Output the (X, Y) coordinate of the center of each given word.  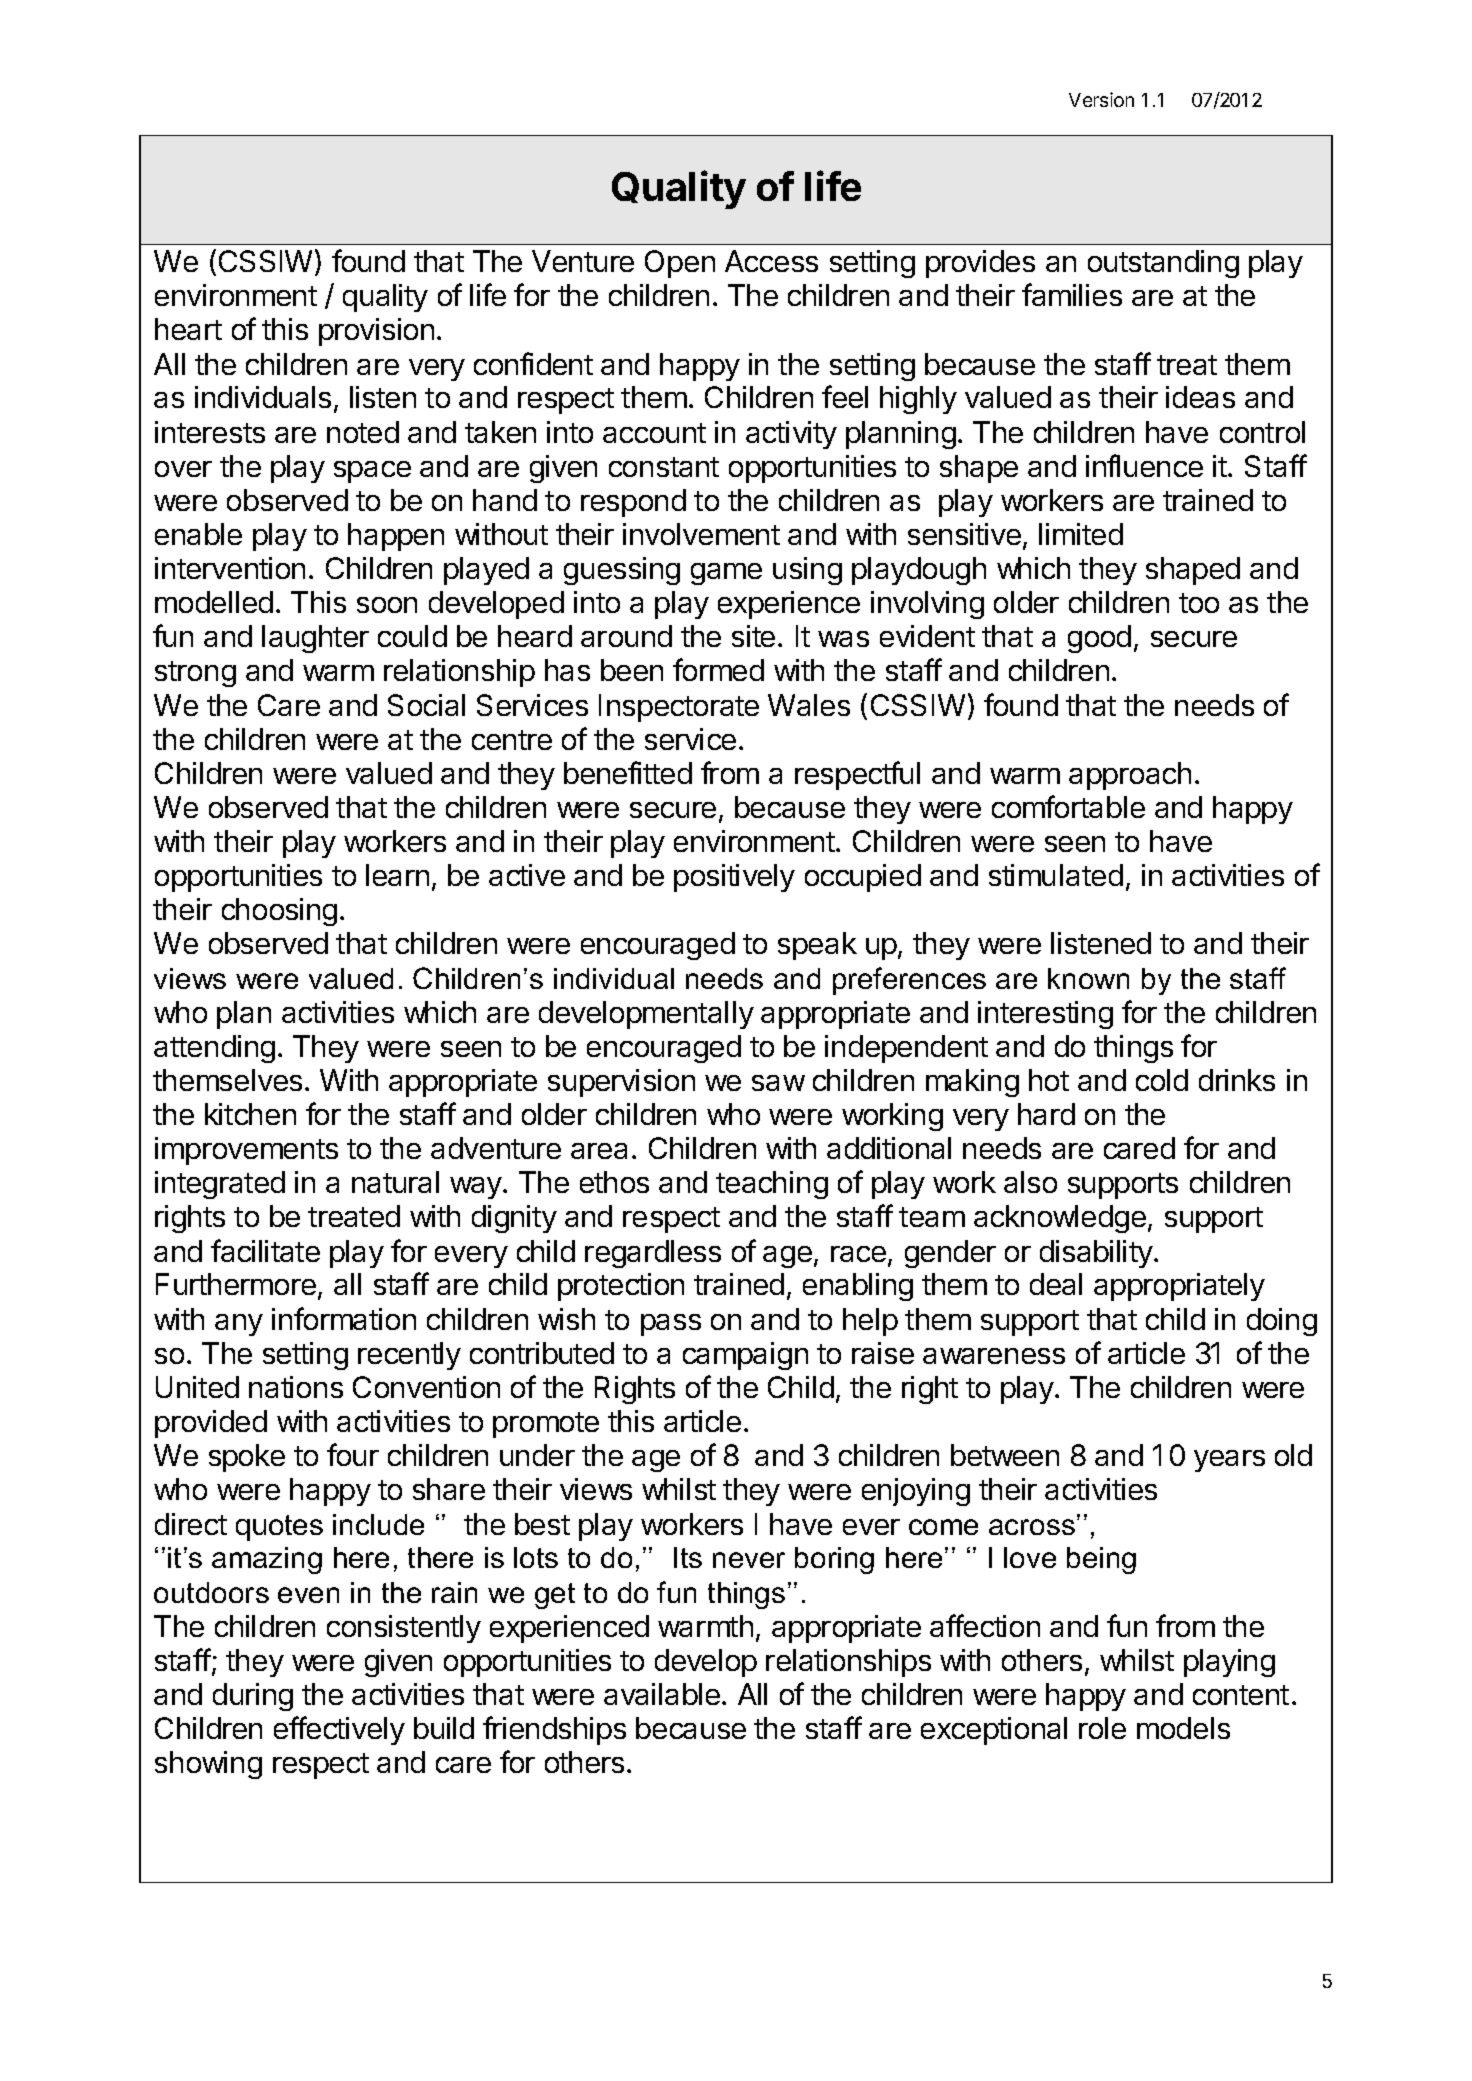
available (662, 1694)
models (1183, 1728)
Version (1101, 99)
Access (771, 261)
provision (376, 332)
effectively (339, 1730)
